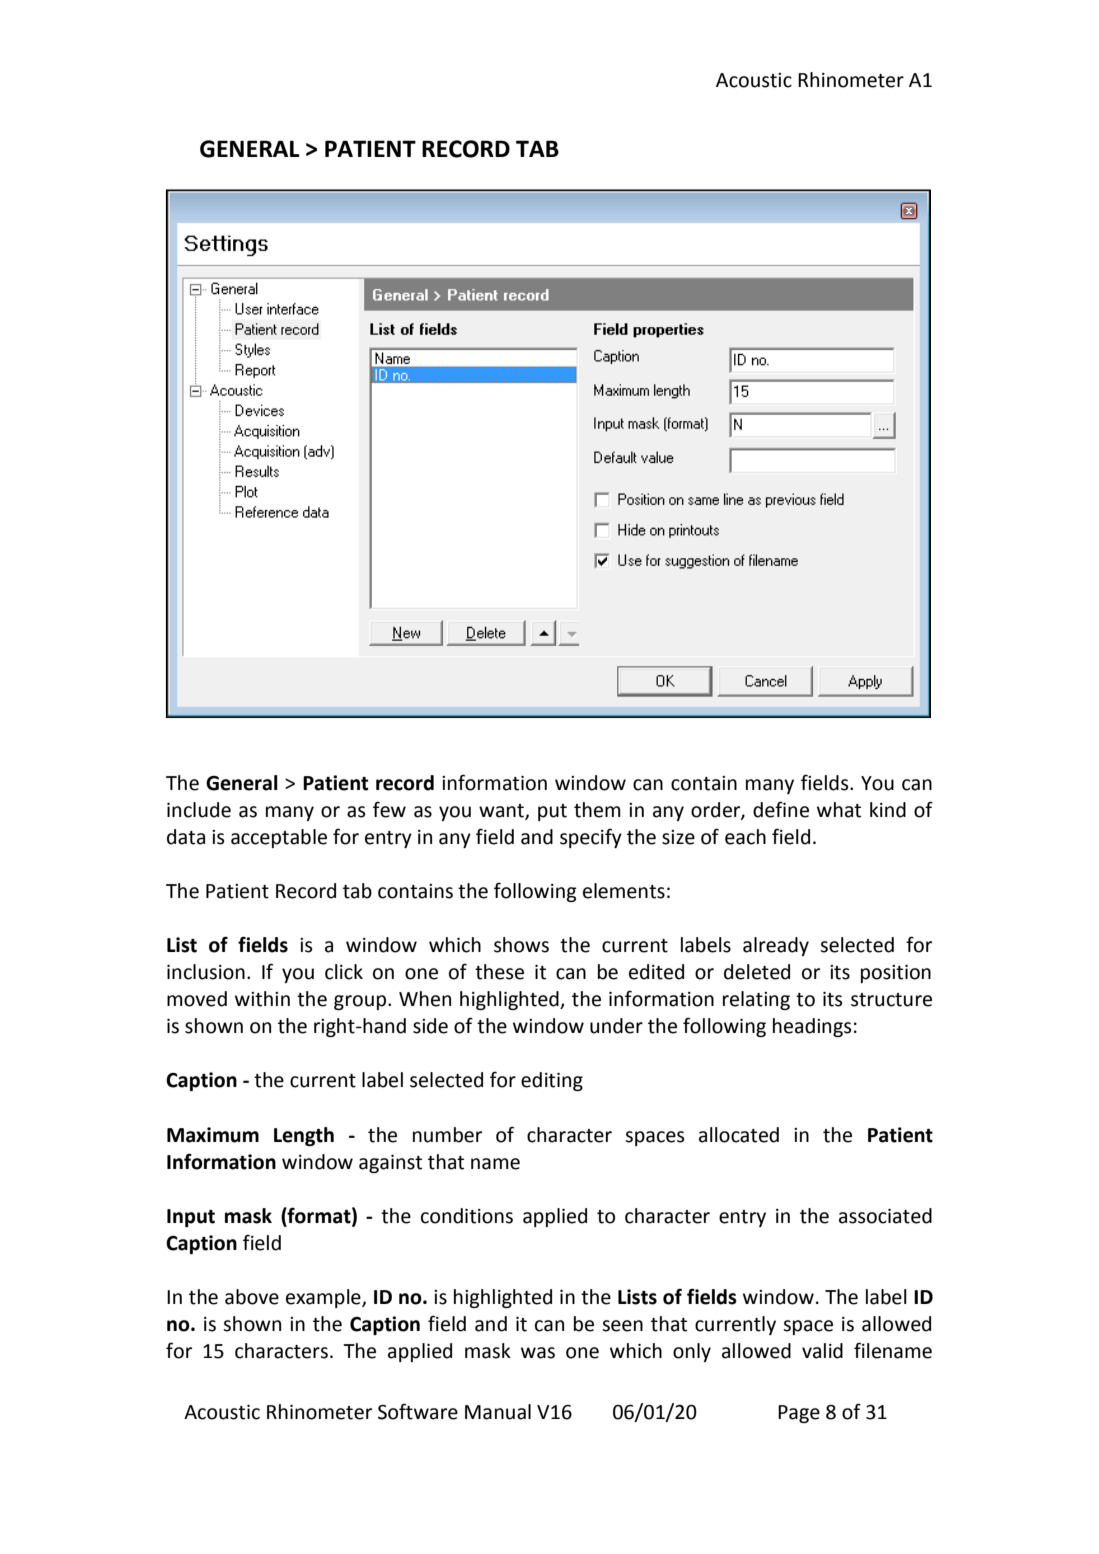 This image has height=1554, width=1099. Describe the element at coordinates (498, 1412) in the image. I see `Manual` at that location.
